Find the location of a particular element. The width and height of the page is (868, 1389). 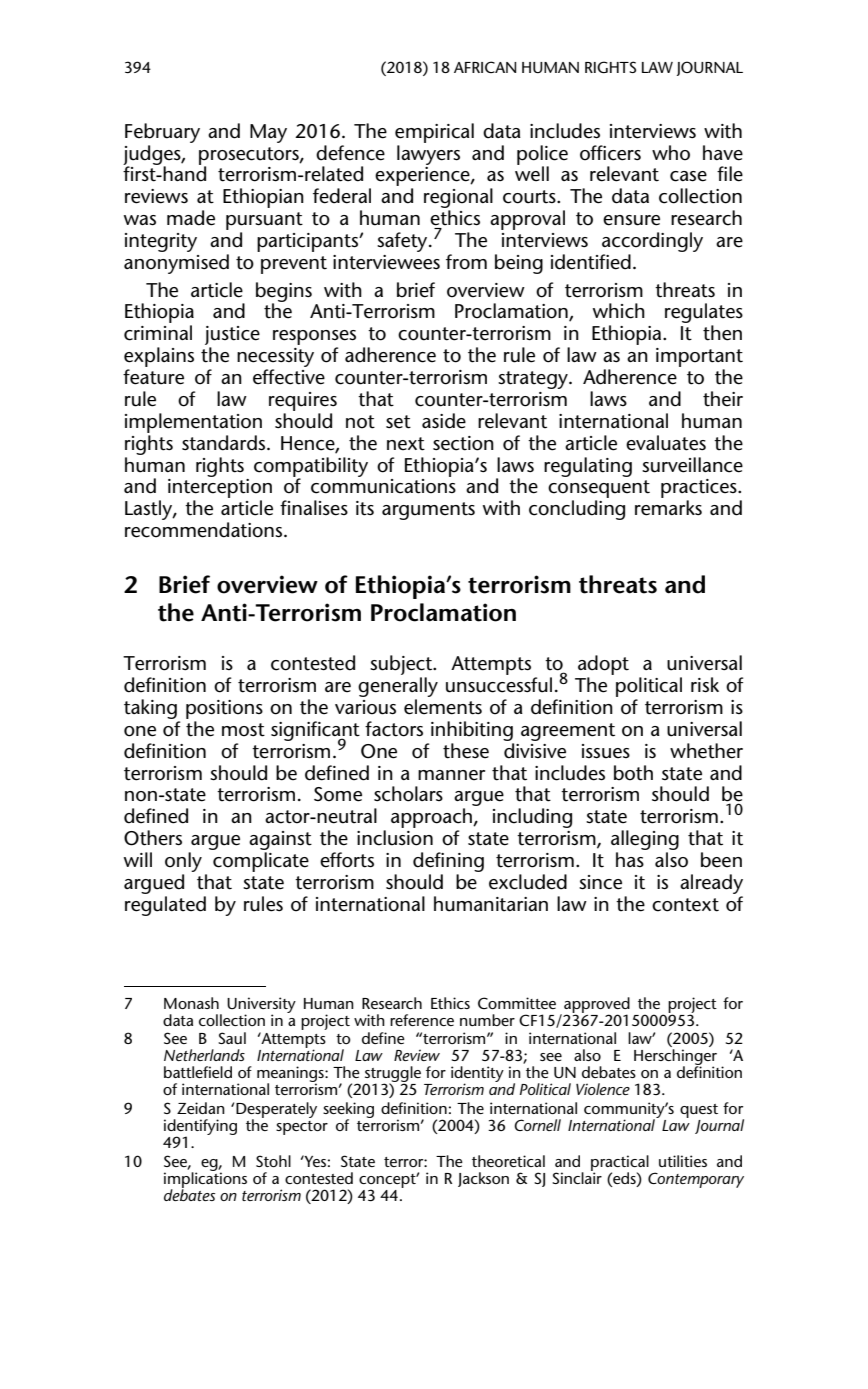

identifying is located at coordinates (200, 1128).
